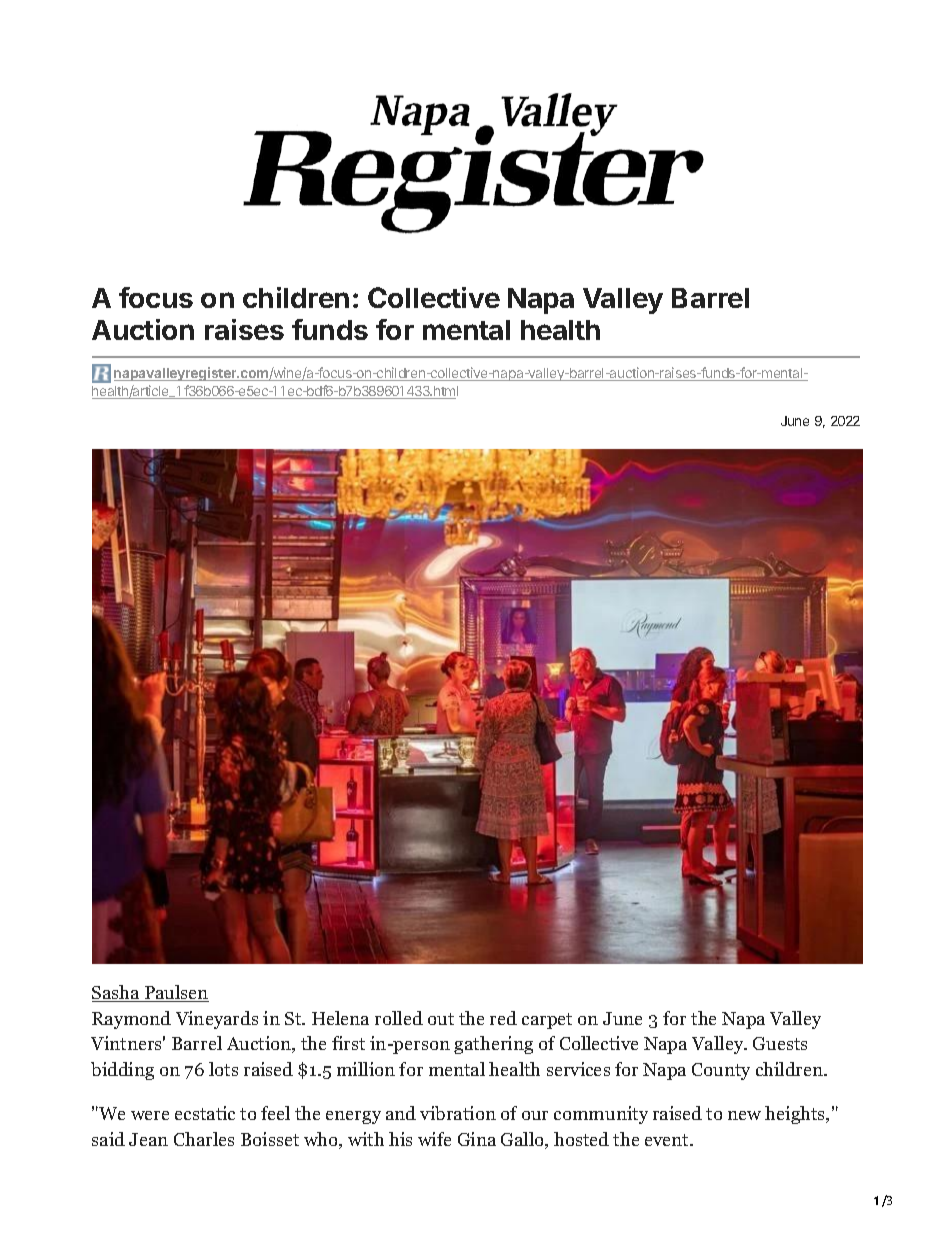 The width and height of the image is (952, 1233). What do you see at coordinates (176, 993) in the image?
I see `Paulsen` at bounding box center [176, 993].
